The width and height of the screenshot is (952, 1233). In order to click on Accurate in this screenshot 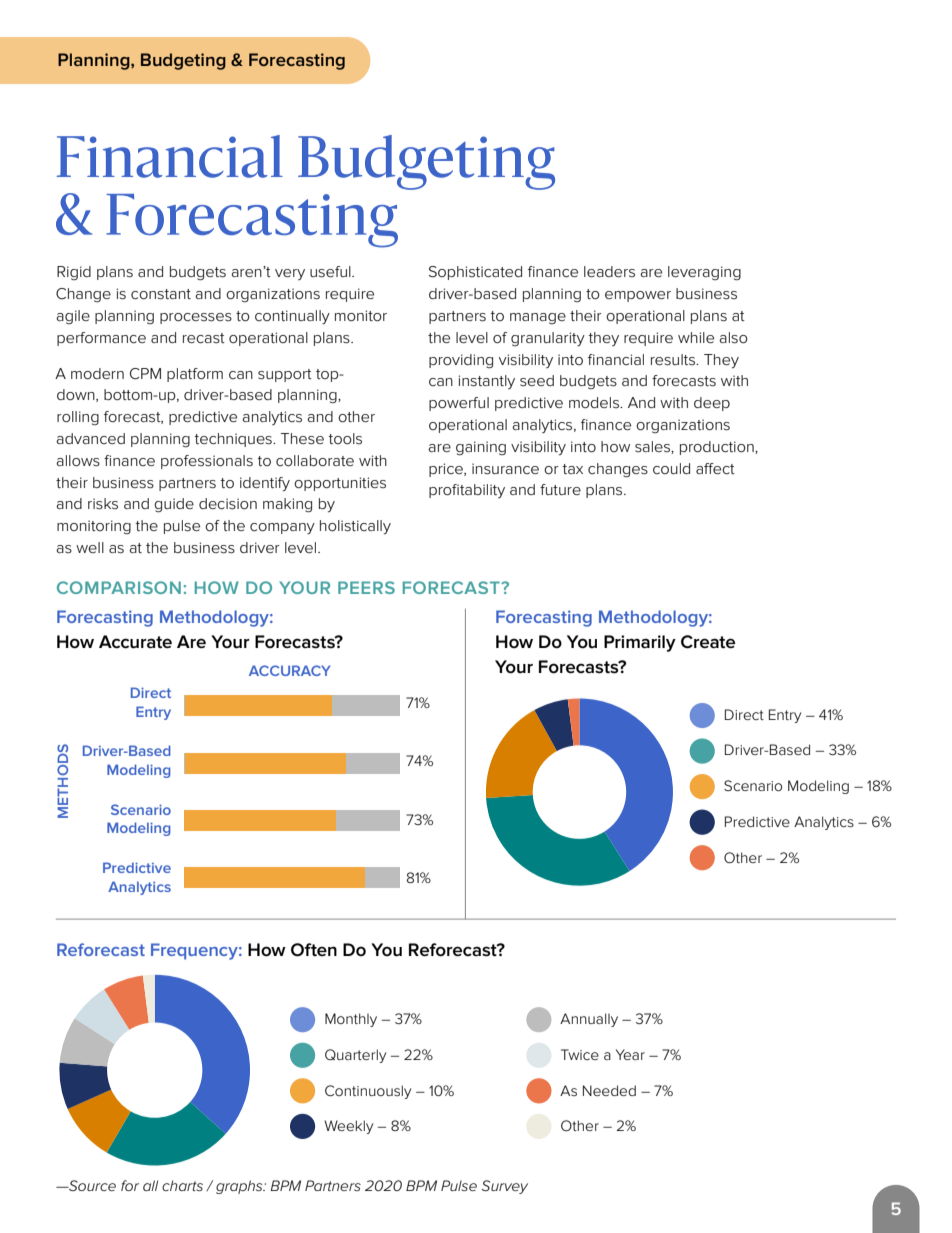, I will do `click(135, 642)`.
